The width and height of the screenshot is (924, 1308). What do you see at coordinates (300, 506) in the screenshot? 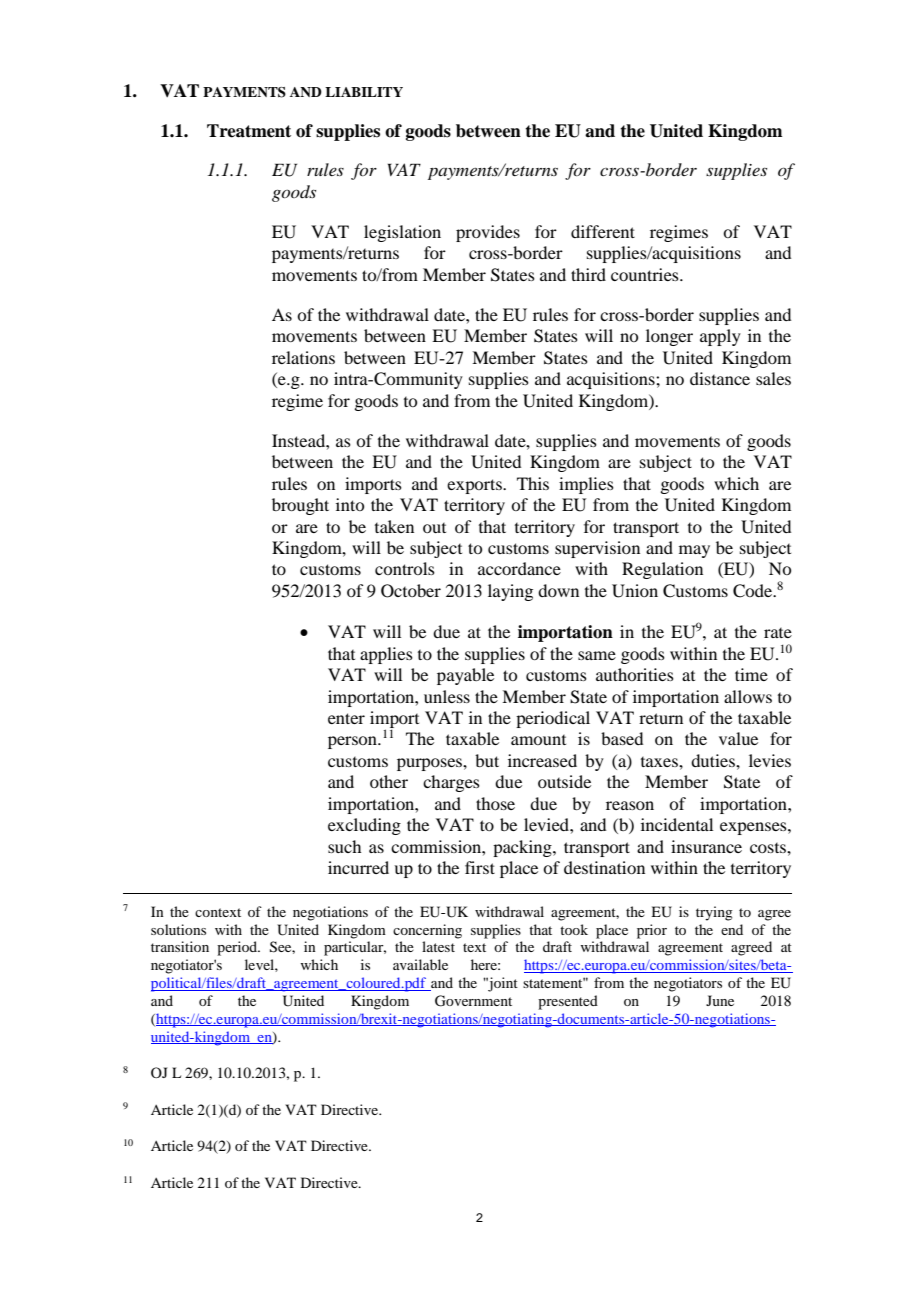
I see `brought` at bounding box center [300, 506].
